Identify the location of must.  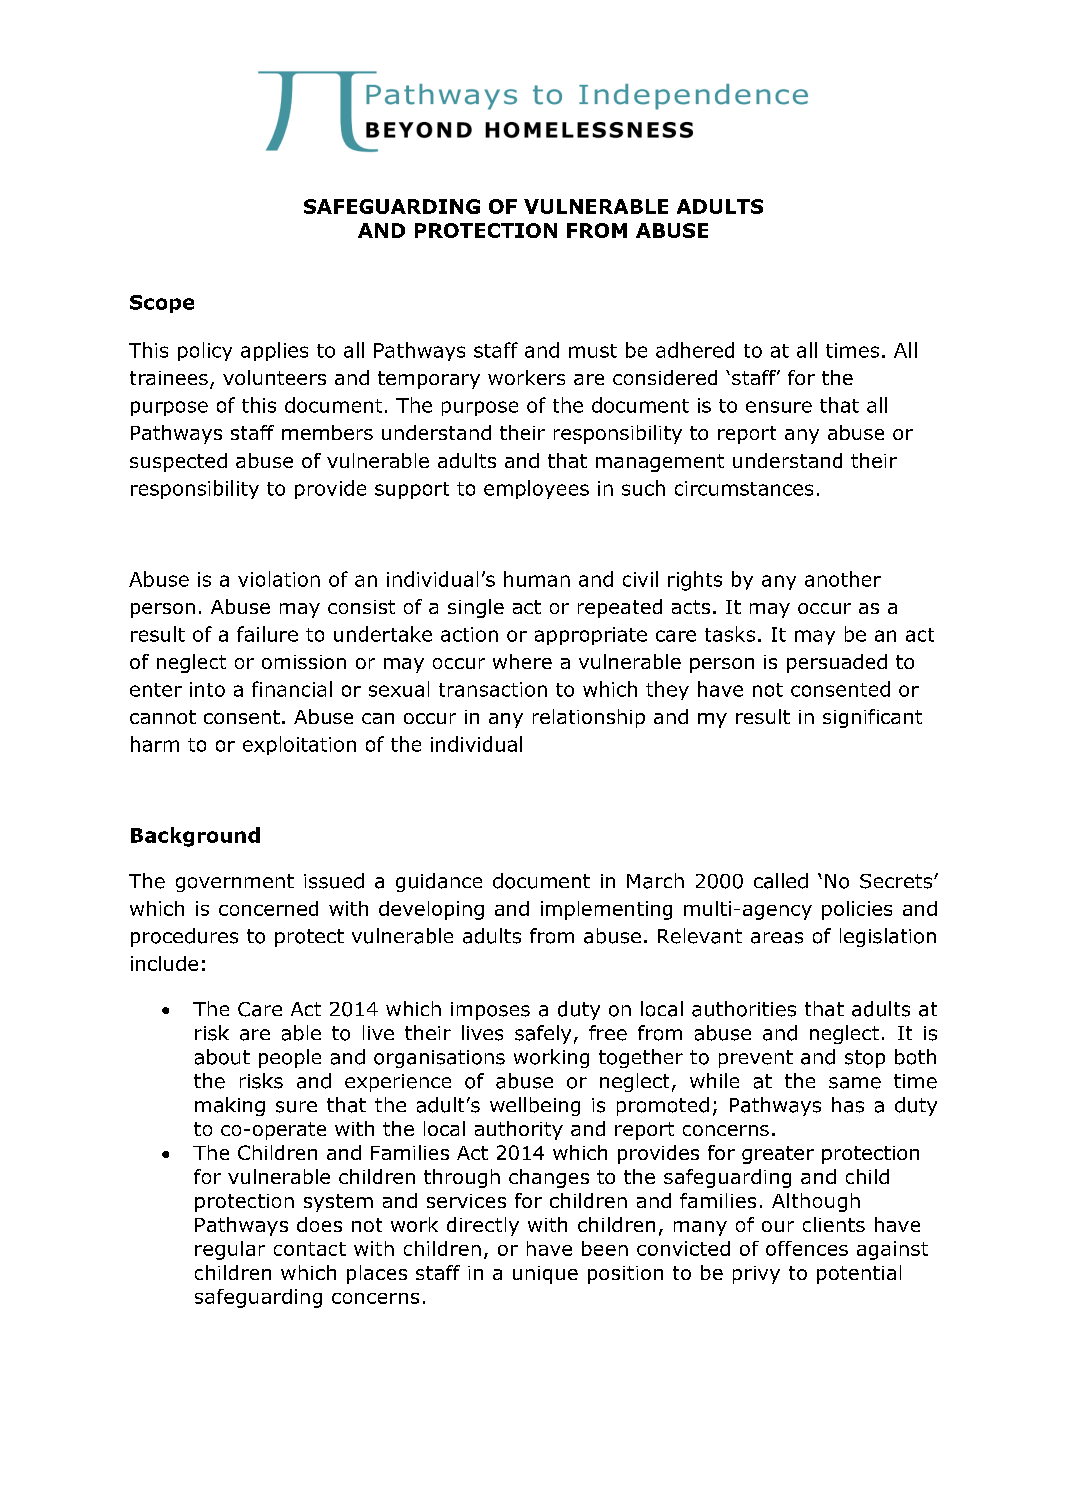
(593, 351).
